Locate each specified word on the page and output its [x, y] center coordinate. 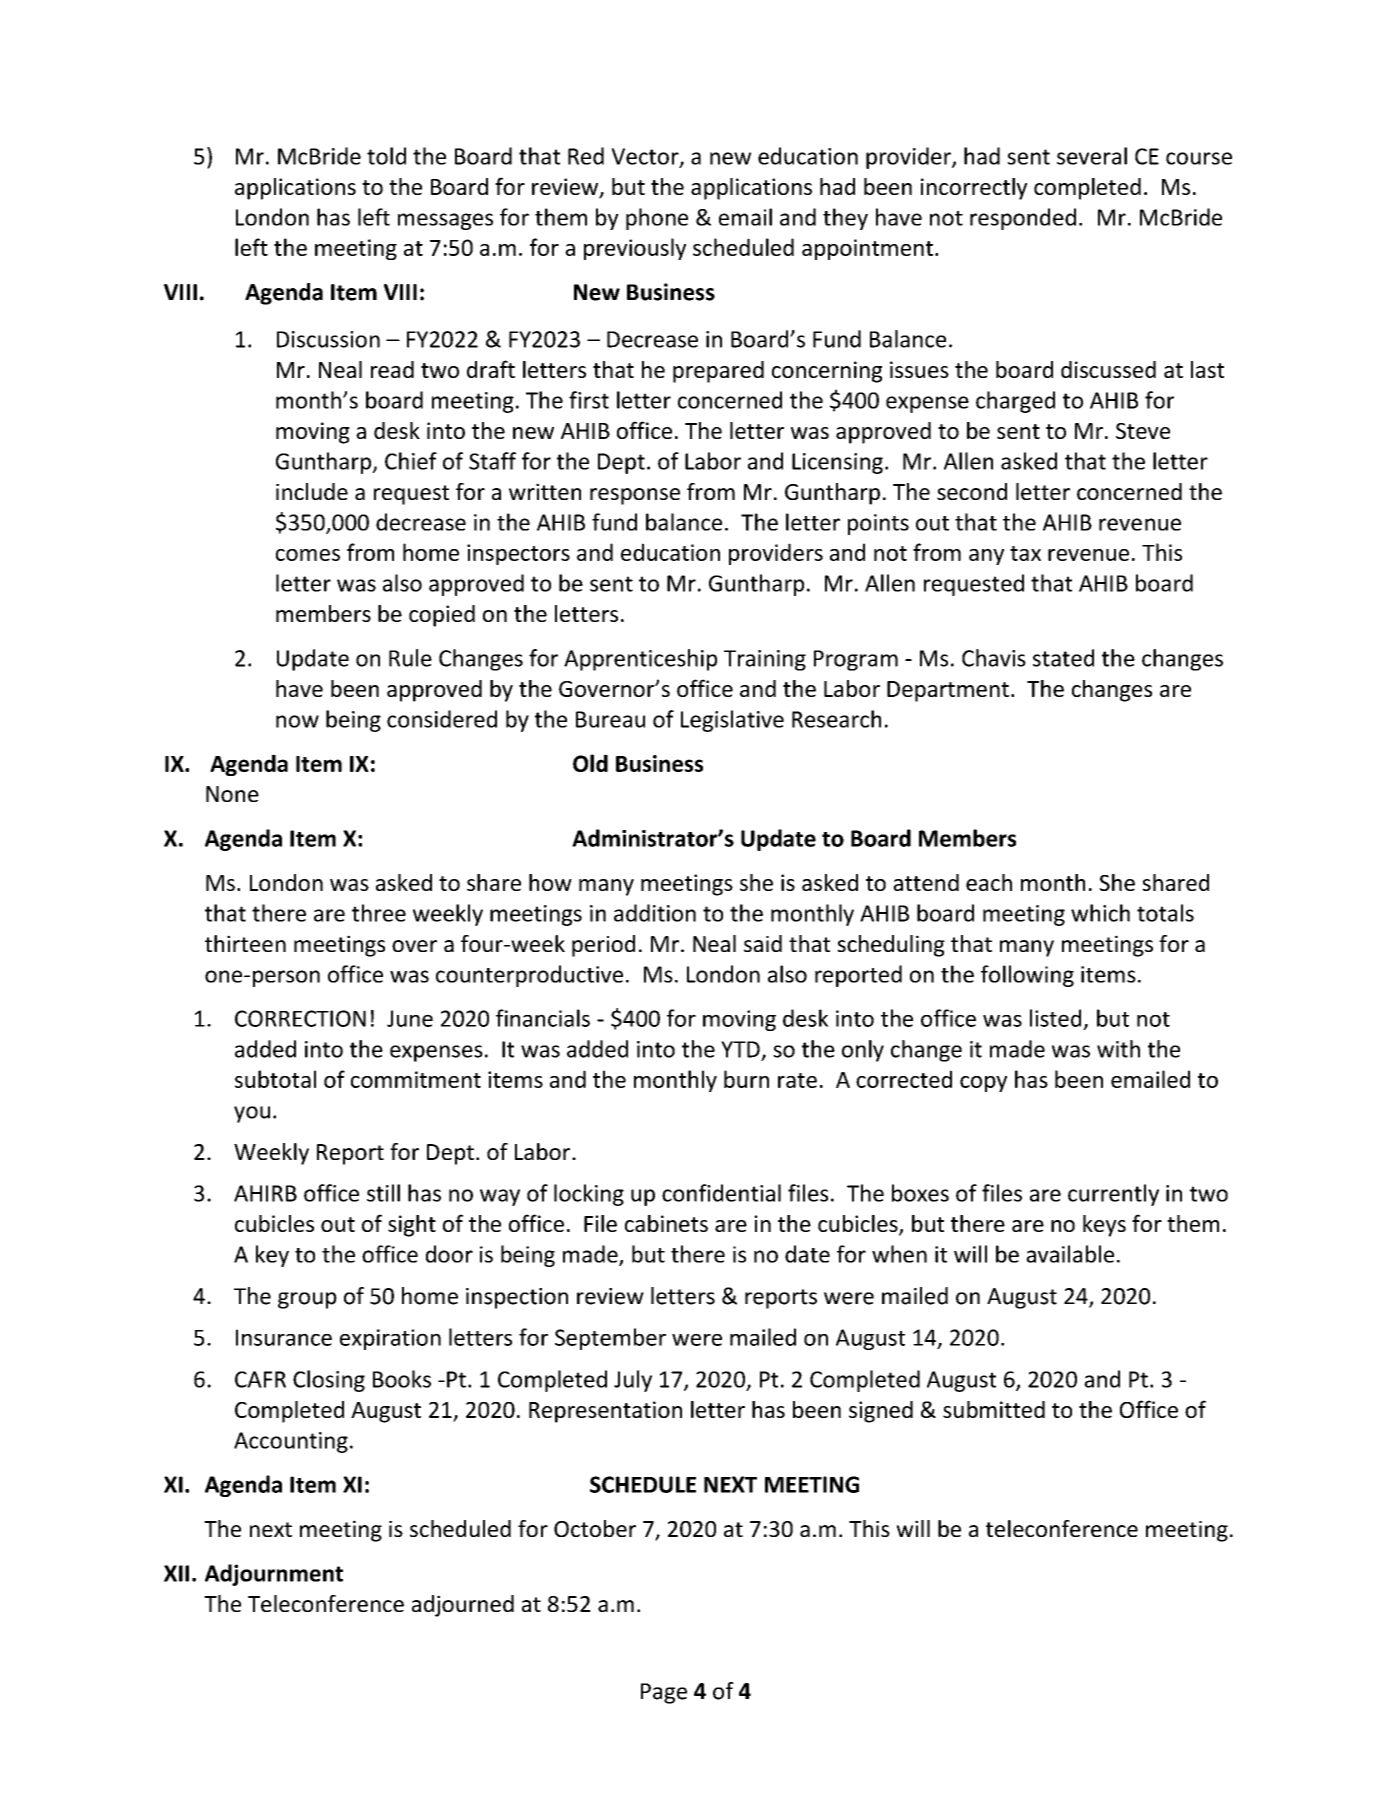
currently [1113, 1195]
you [252, 1114]
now [297, 721]
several [1092, 156]
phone [657, 219]
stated [1063, 658]
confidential [721, 1193]
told [386, 156]
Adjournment [274, 1575]
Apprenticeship [640, 660]
